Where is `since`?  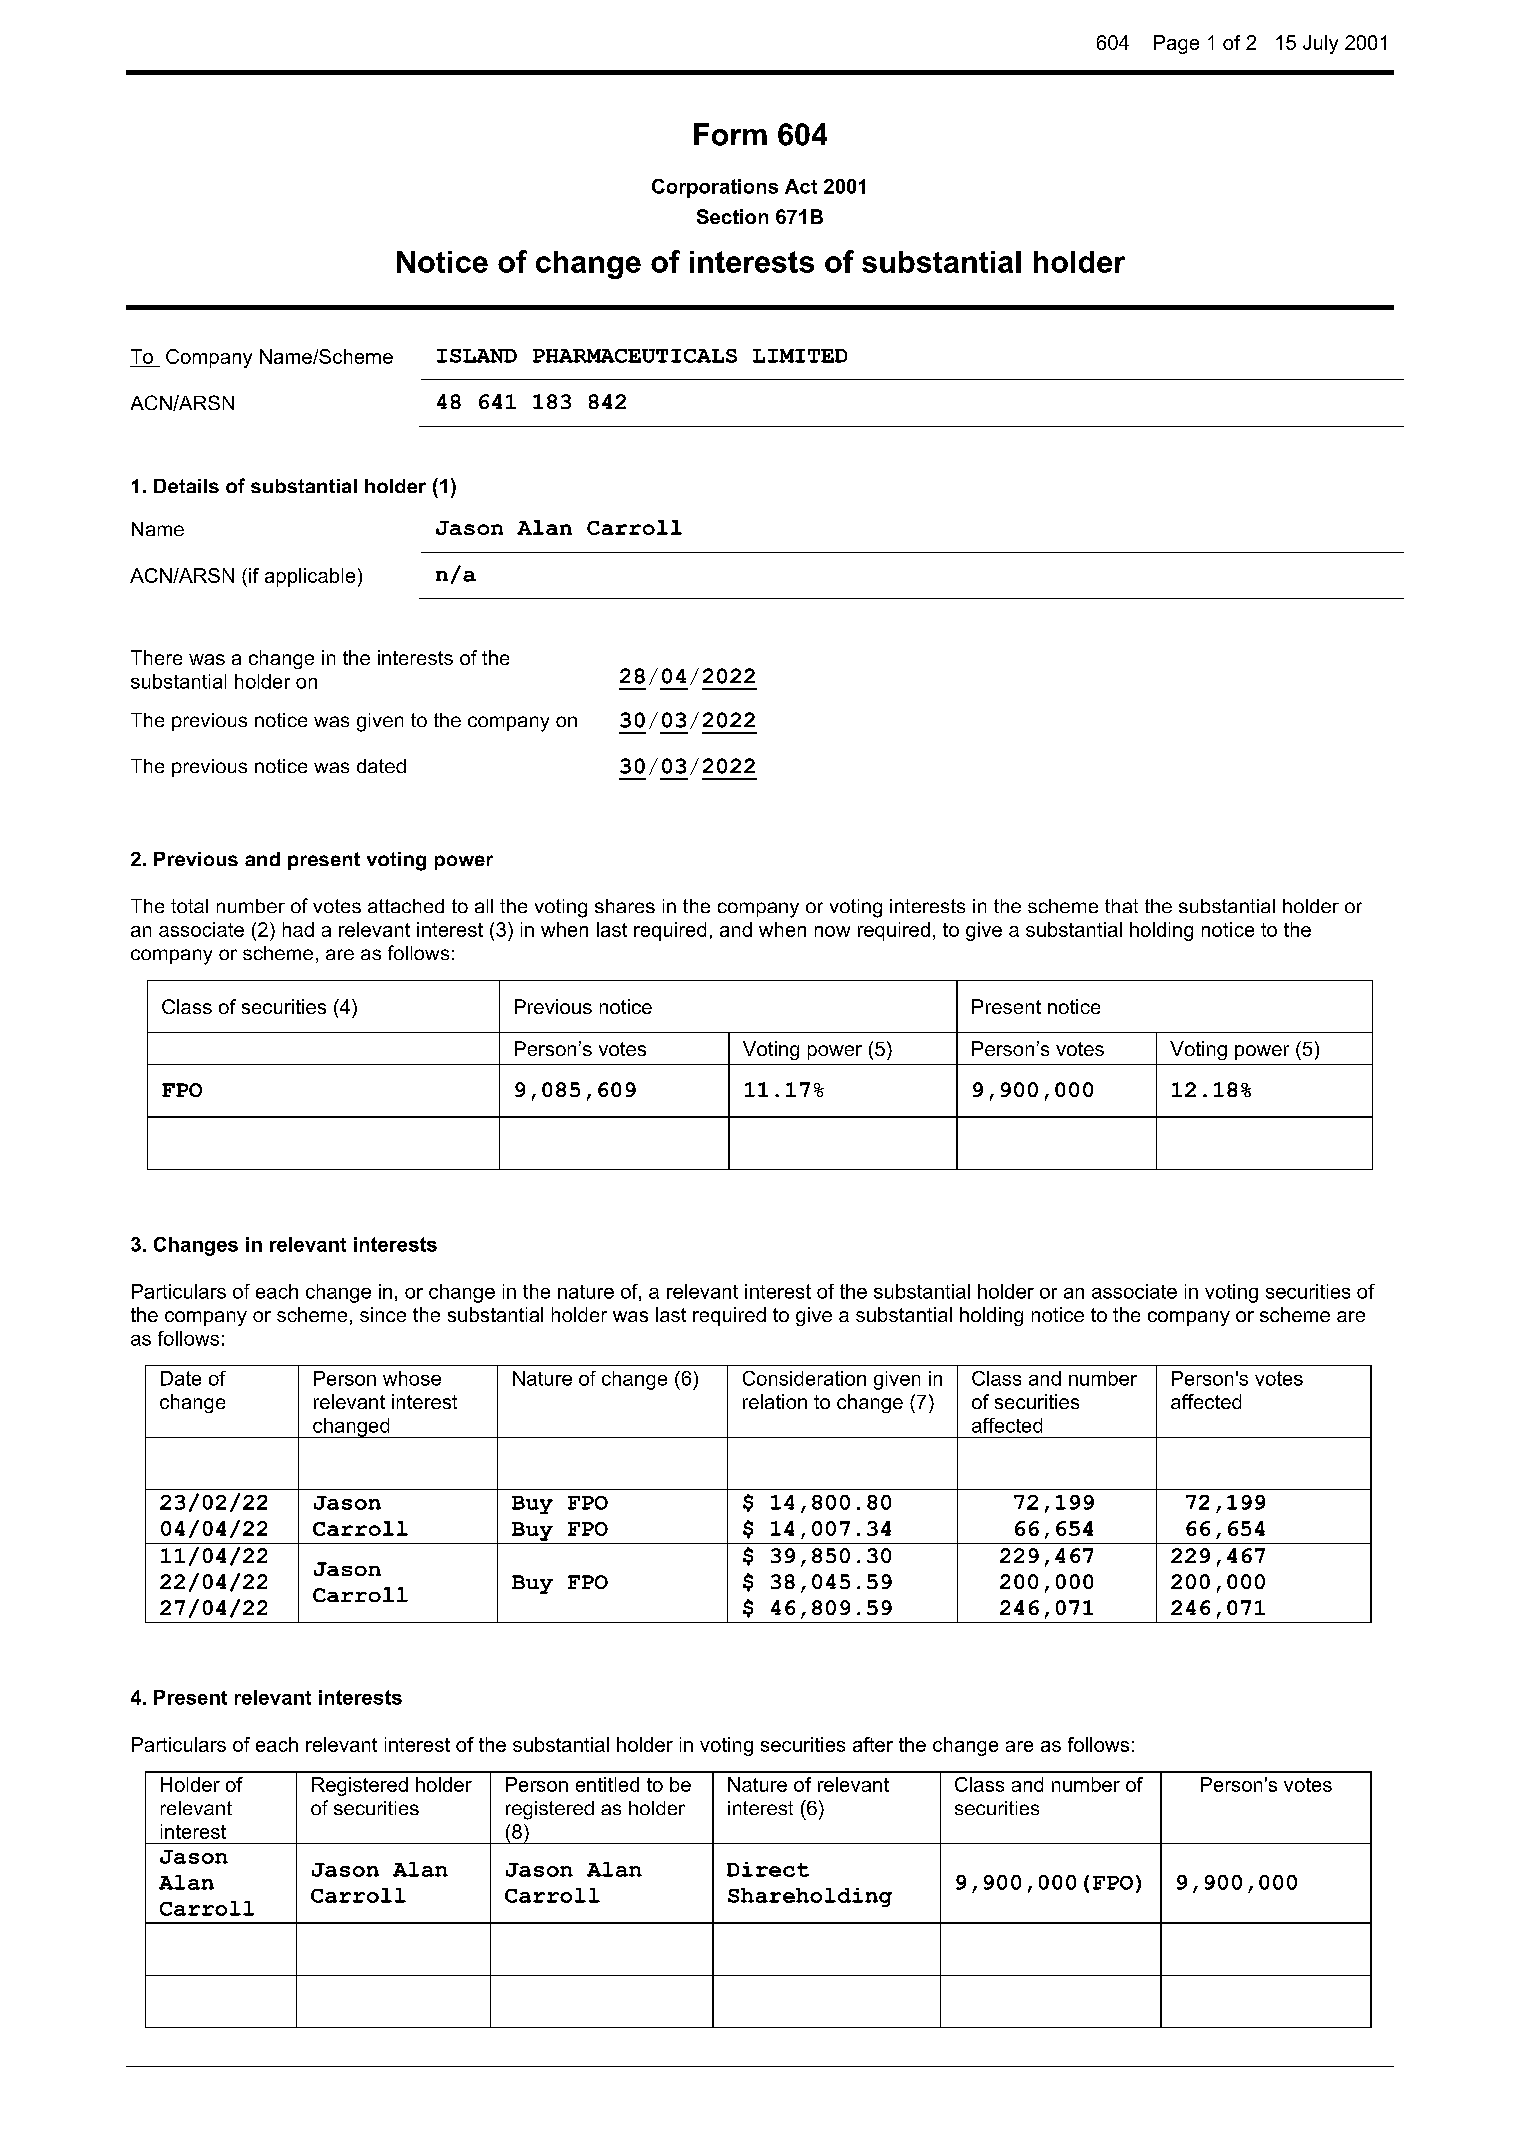 since is located at coordinates (383, 1314).
